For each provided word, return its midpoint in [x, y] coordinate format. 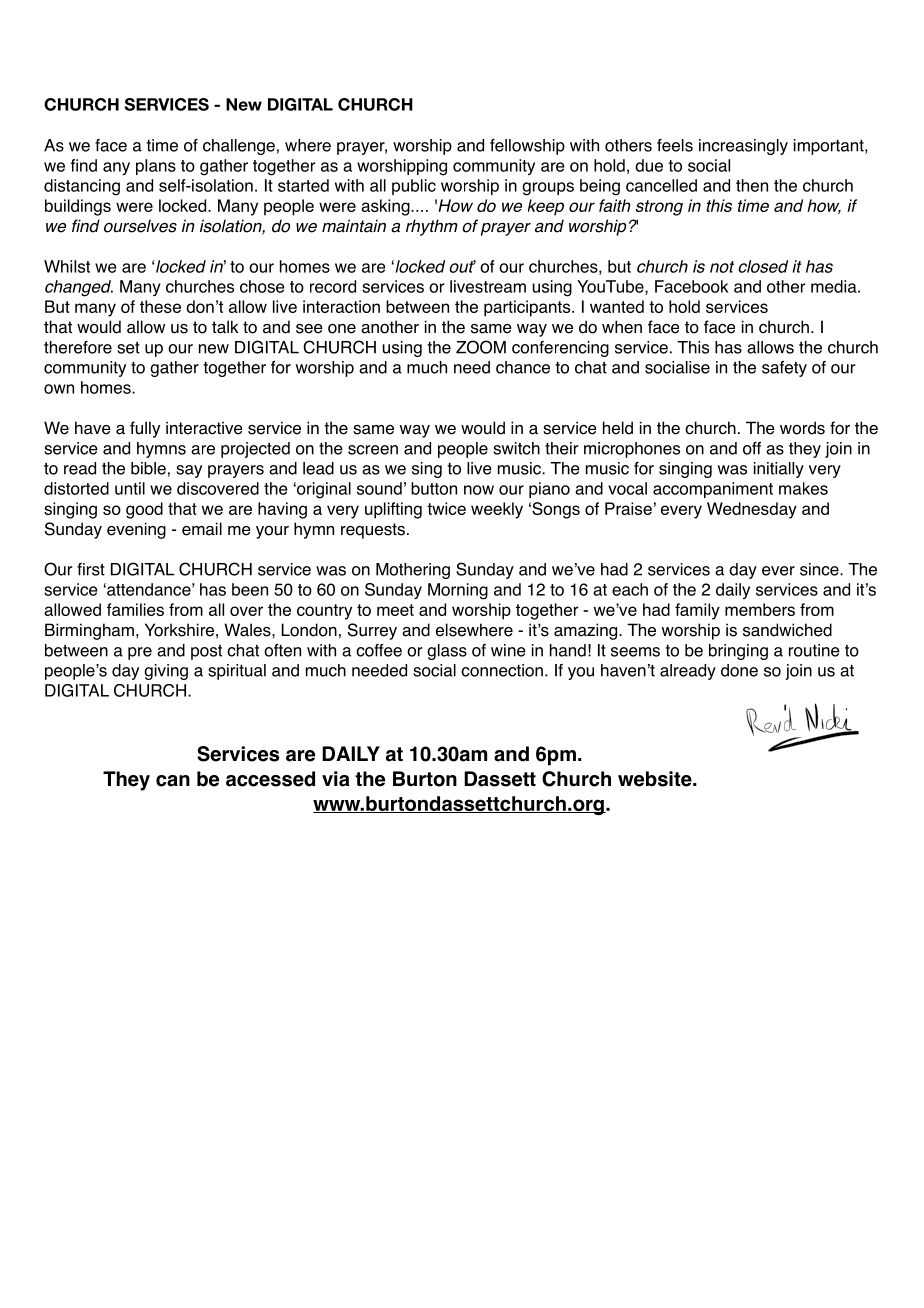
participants [528, 308]
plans [156, 167]
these [160, 306]
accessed [270, 779]
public [414, 187]
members [760, 609]
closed [763, 266]
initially [779, 470]
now [479, 490]
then [752, 185]
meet [395, 610]
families [135, 609]
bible [148, 468]
